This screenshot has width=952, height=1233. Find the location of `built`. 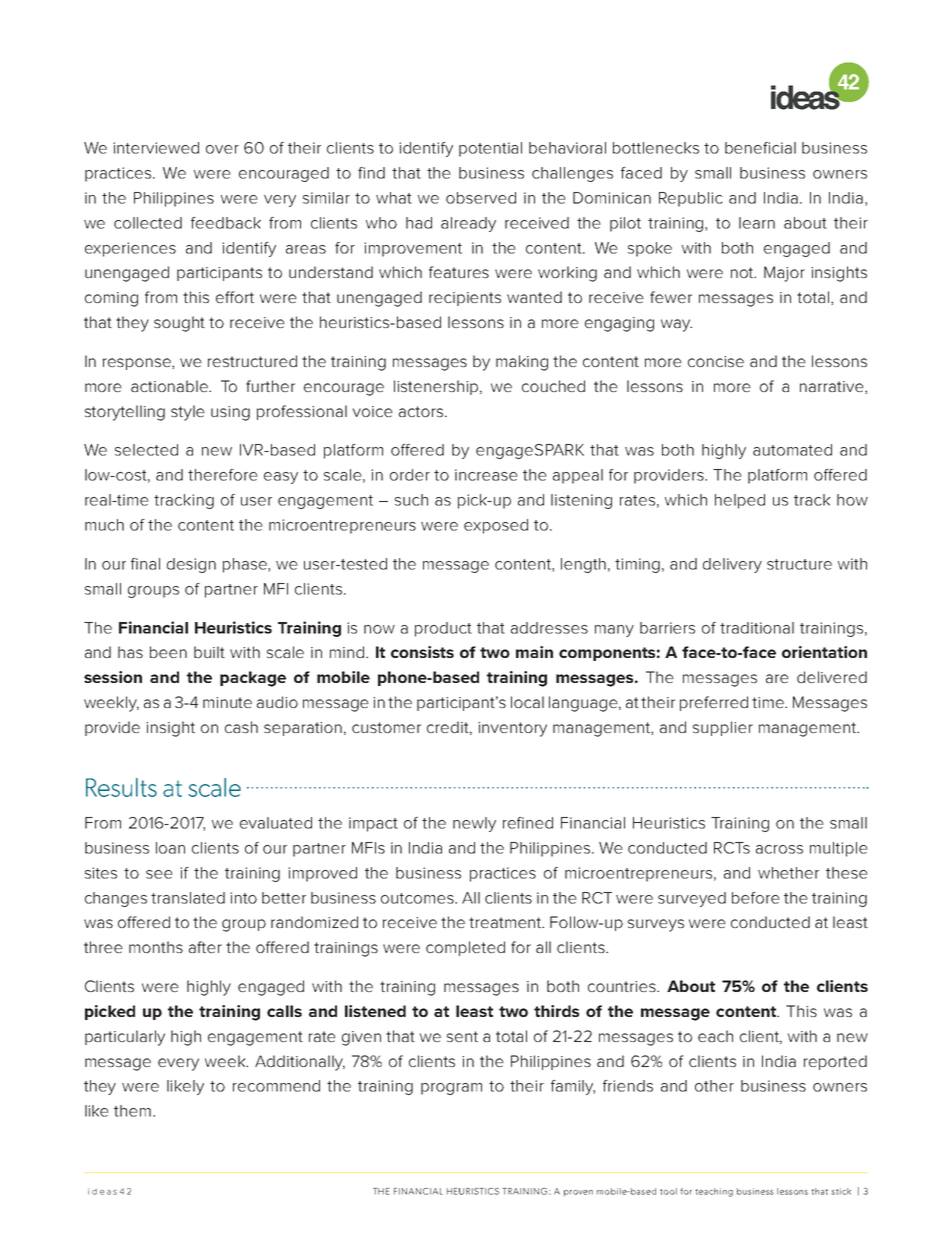

built is located at coordinates (209, 652).
